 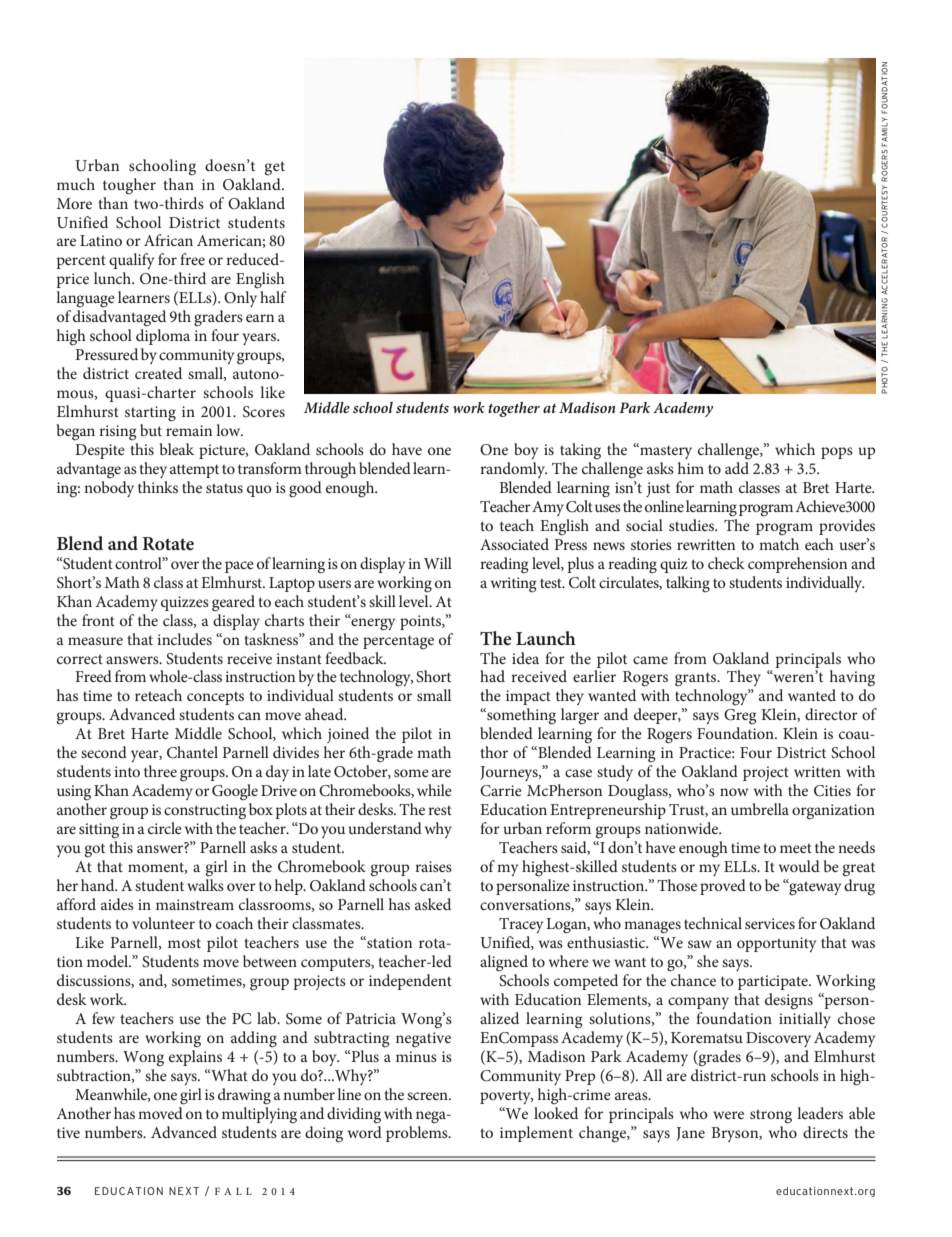 I want to click on grants, so click(x=697, y=679).
